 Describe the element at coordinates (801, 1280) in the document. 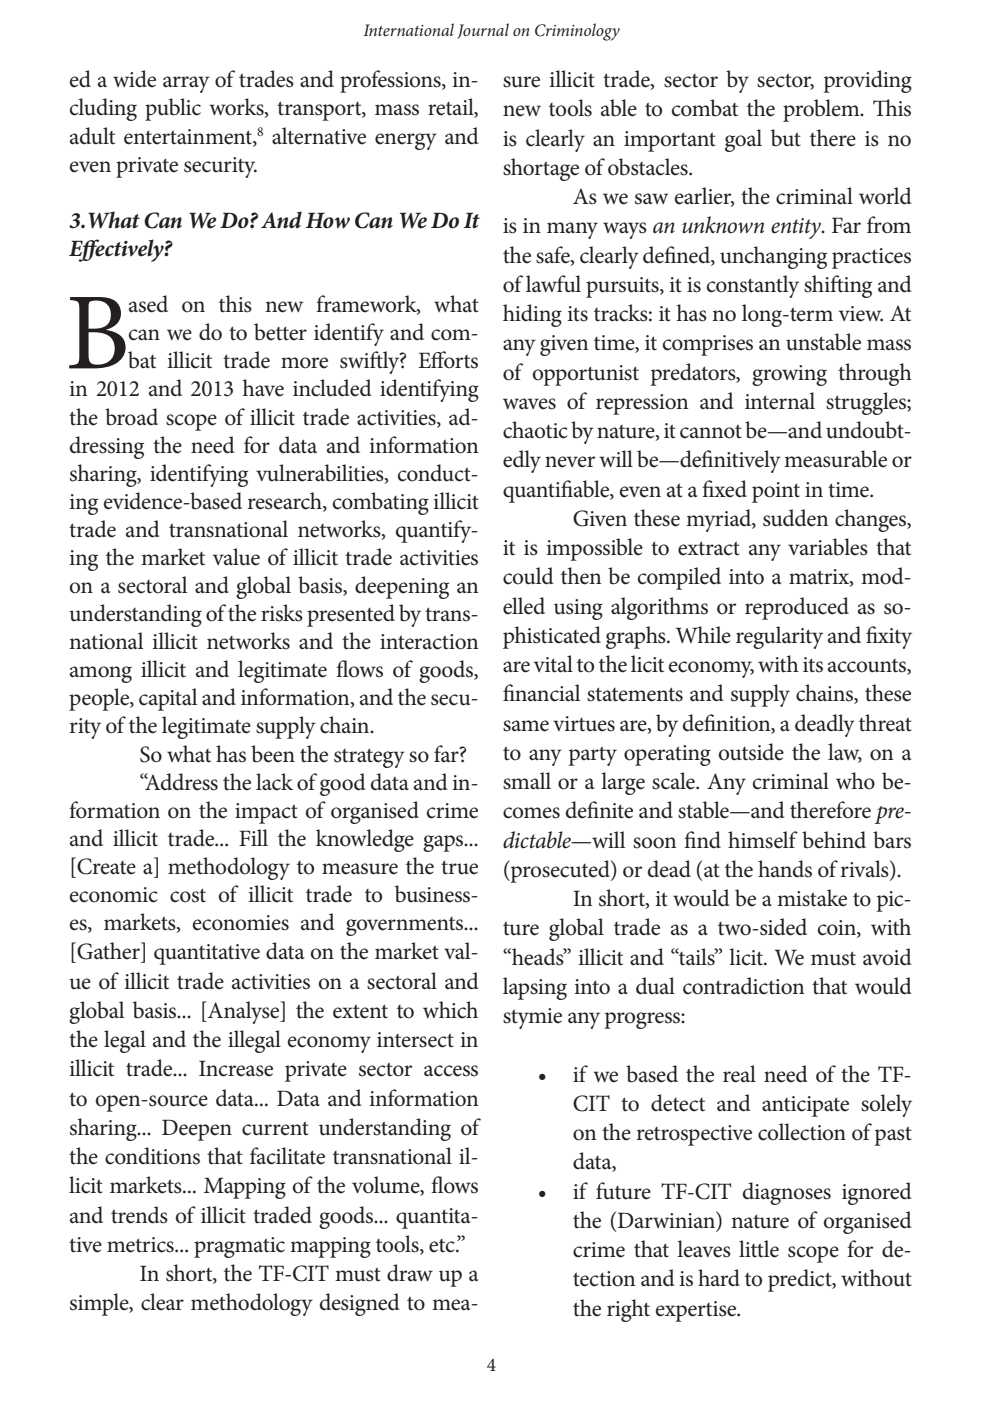

I see `predict` at that location.
